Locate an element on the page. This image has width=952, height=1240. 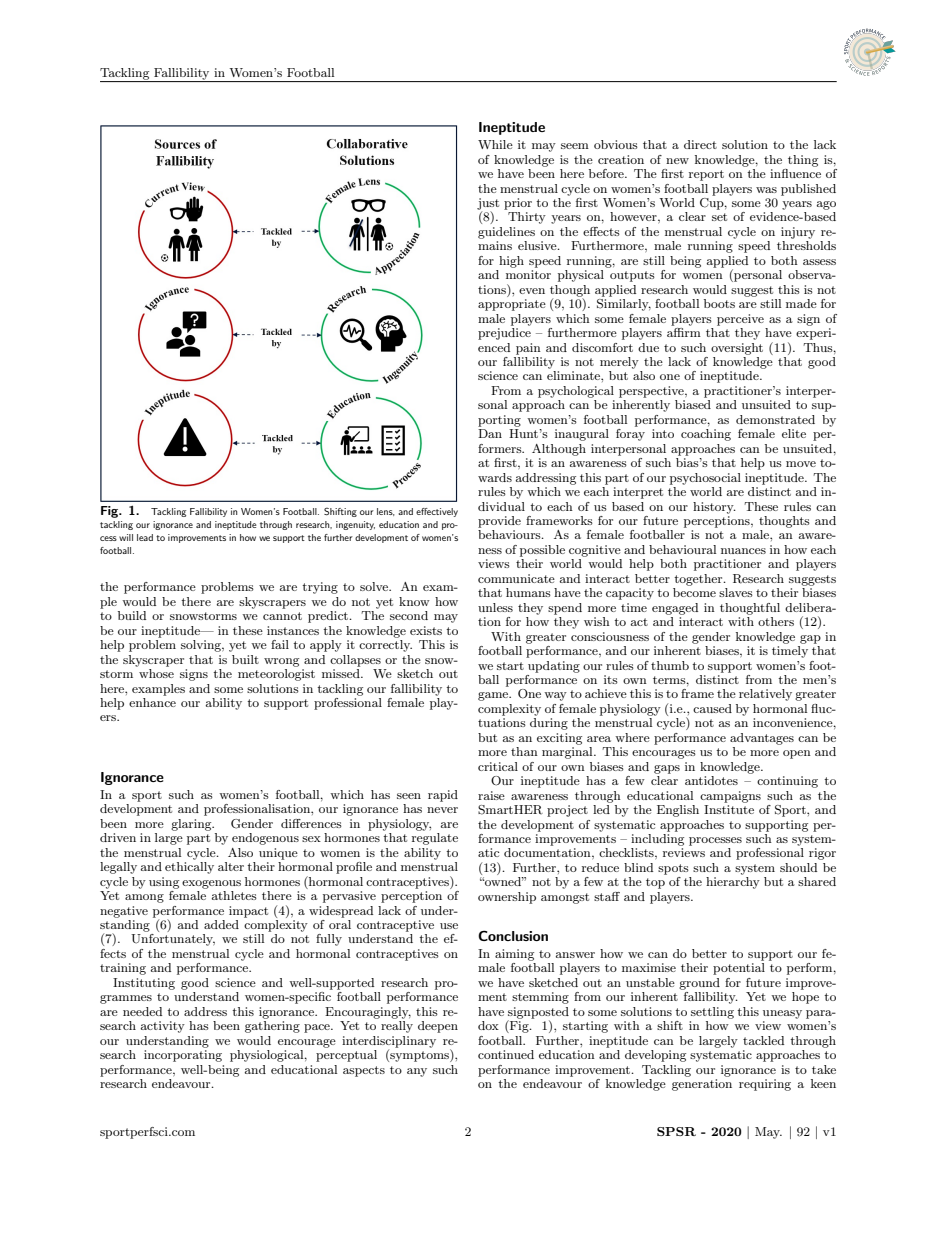
demonstrated is located at coordinates (775, 419).
